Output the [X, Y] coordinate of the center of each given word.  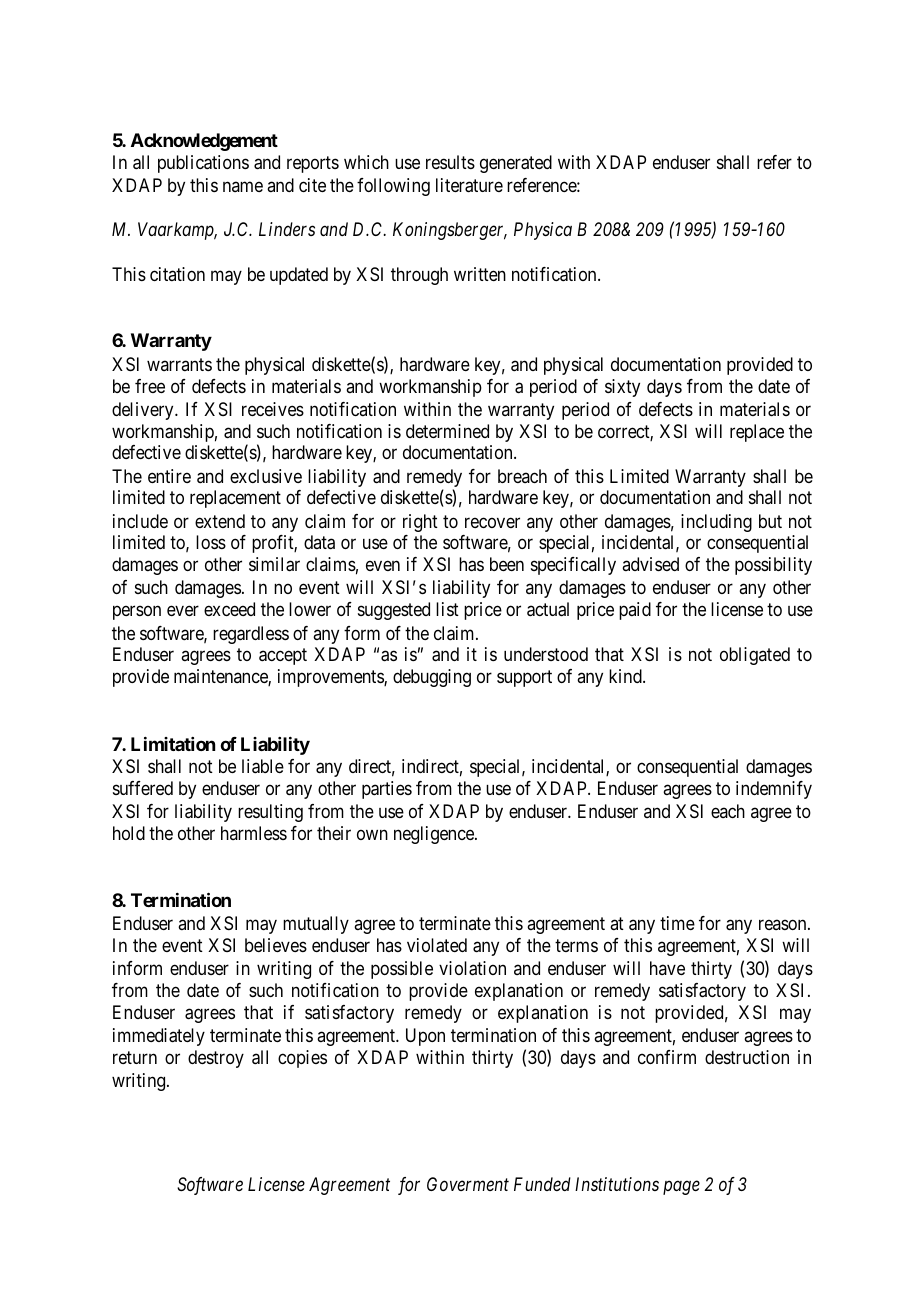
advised [650, 564]
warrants [179, 364]
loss [211, 542]
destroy [216, 1059]
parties [387, 790]
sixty [622, 388]
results [450, 162]
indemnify [774, 790]
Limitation [173, 744]
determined [447, 431]
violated [437, 945]
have [667, 968]
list [447, 609]
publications [203, 164]
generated [516, 164]
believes [276, 945]
